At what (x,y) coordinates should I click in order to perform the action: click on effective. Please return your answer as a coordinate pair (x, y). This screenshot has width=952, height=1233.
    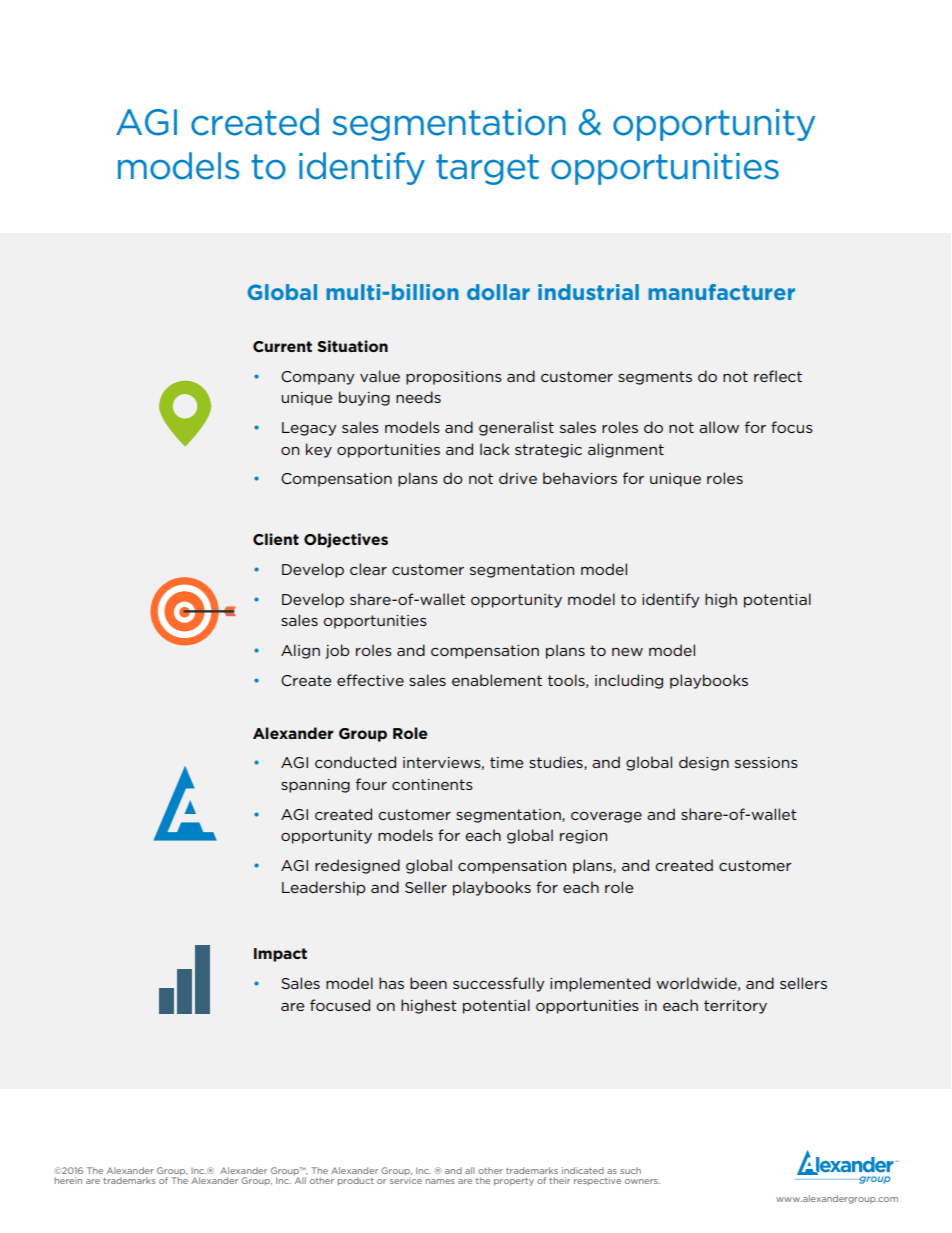
    Looking at the image, I should click on (370, 680).
